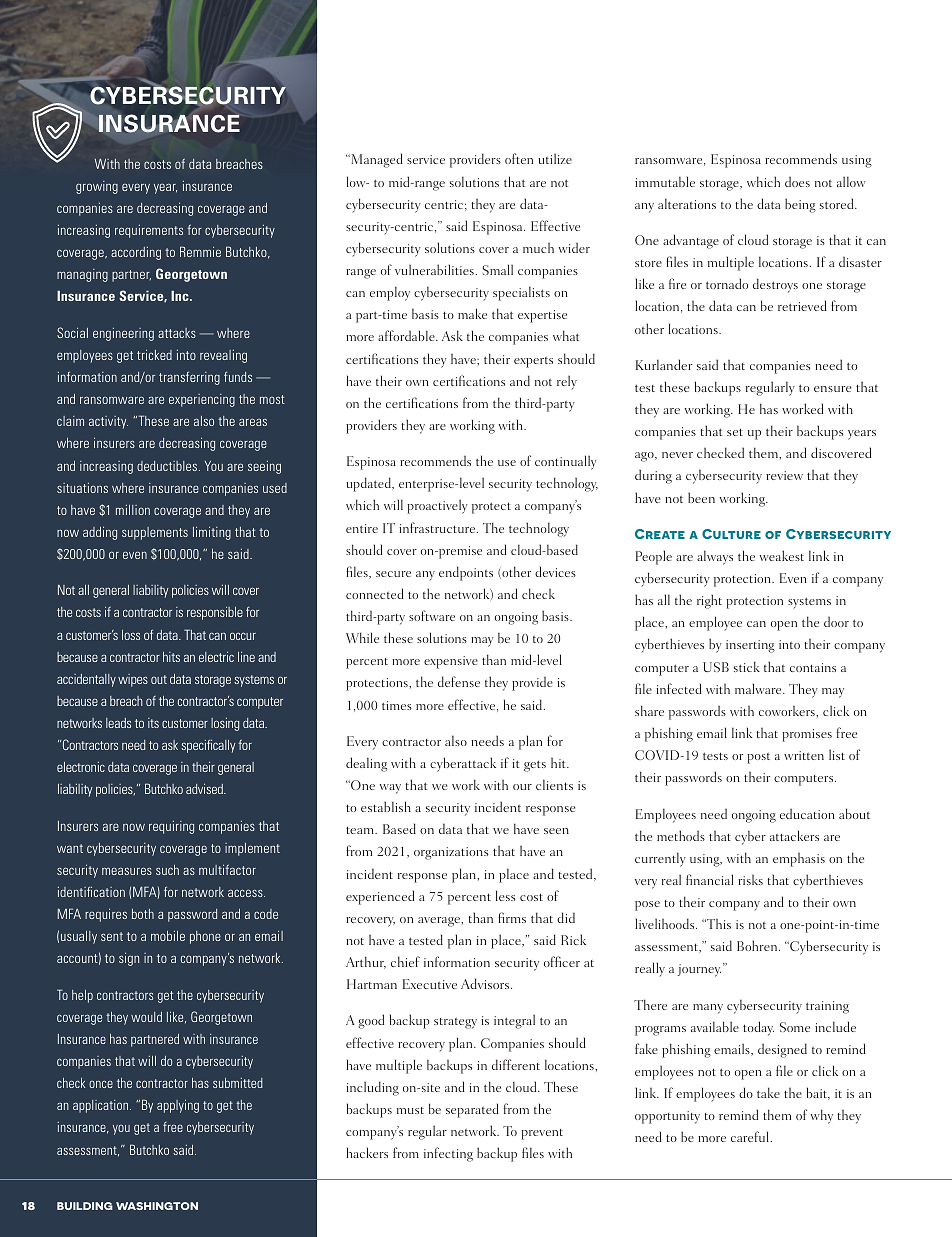  Describe the element at coordinates (512, 917) in the screenshot. I see `firms` at that location.
